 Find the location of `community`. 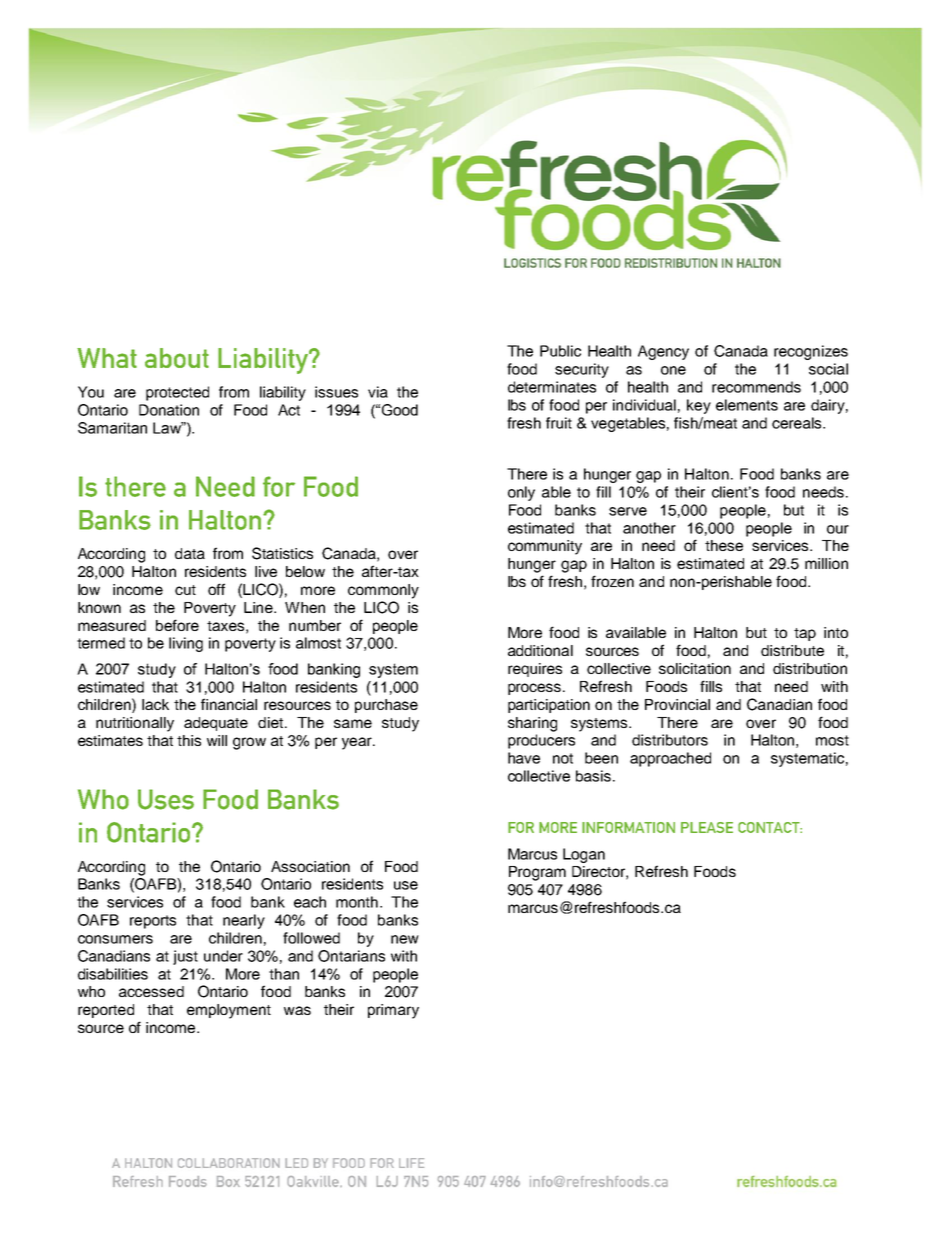

community is located at coordinates (545, 547).
